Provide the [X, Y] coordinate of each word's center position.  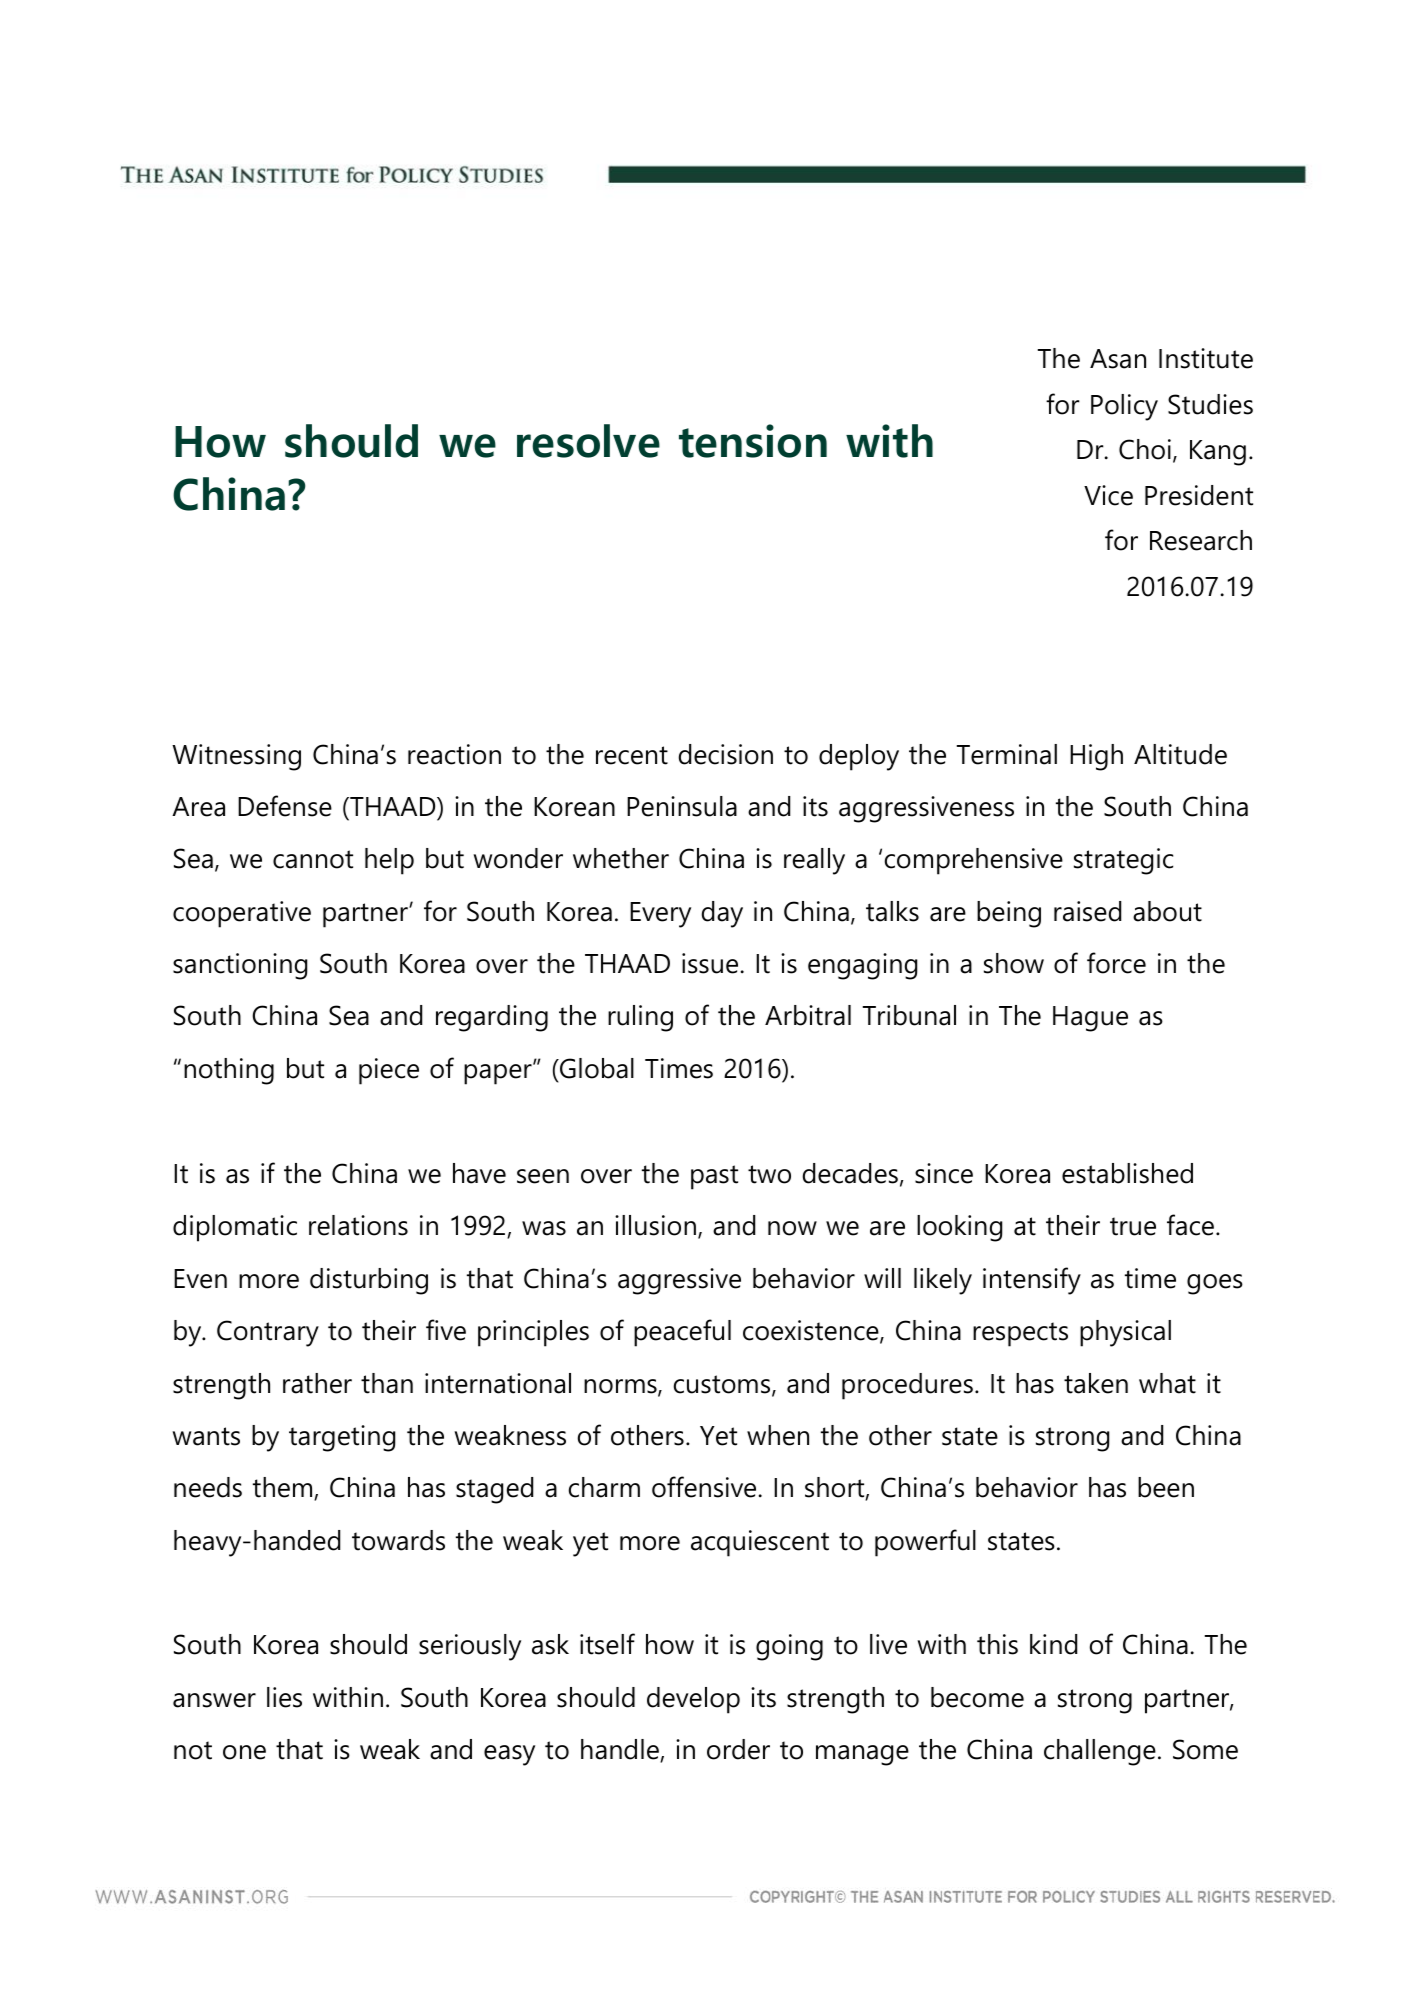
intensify [1032, 1281]
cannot [313, 859]
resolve [588, 441]
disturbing [369, 1281]
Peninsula [682, 806]
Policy [1124, 407]
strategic [1123, 861]
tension [753, 441]
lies [284, 1697]
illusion [655, 1225]
